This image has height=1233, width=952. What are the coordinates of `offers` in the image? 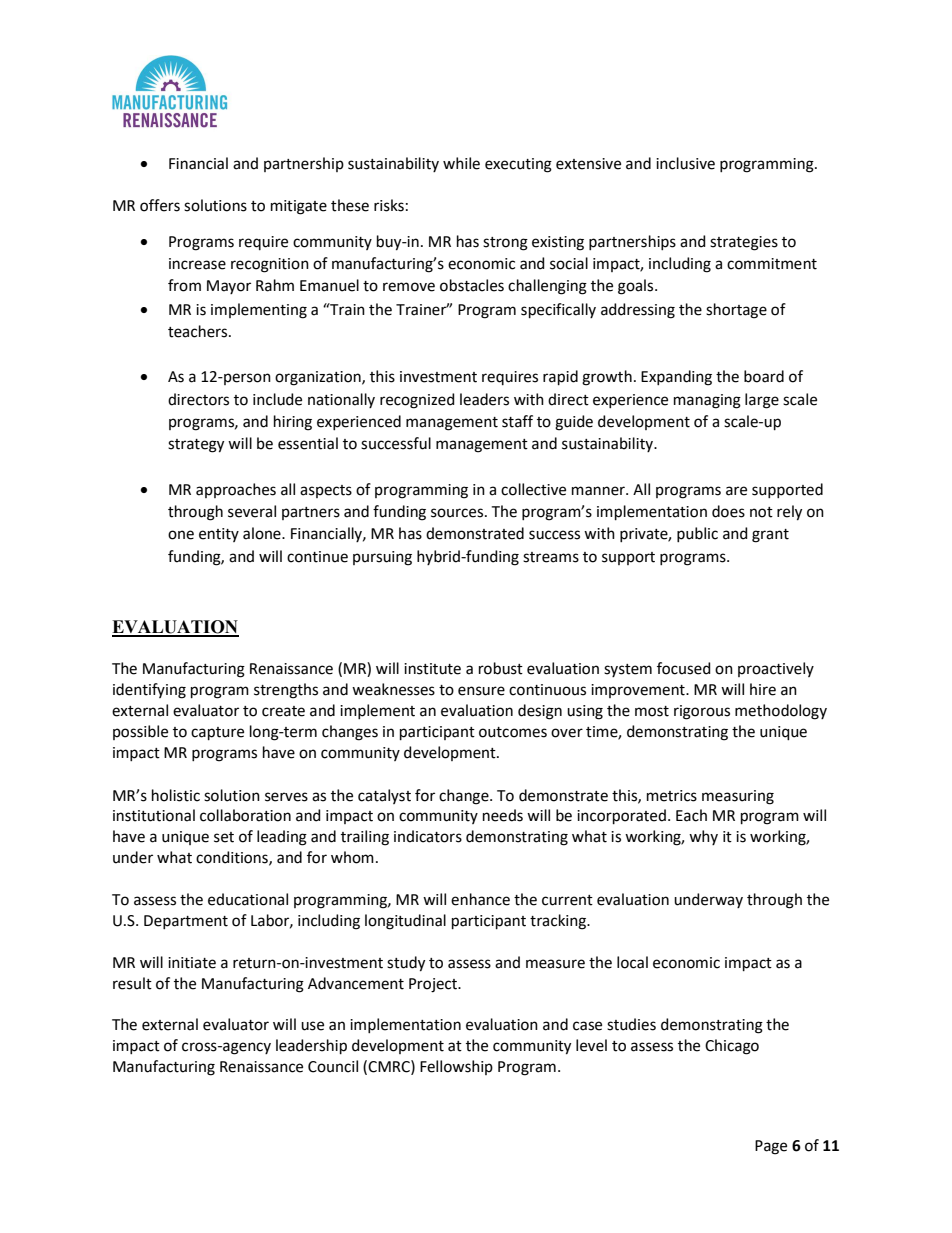 It's located at (160, 205).
